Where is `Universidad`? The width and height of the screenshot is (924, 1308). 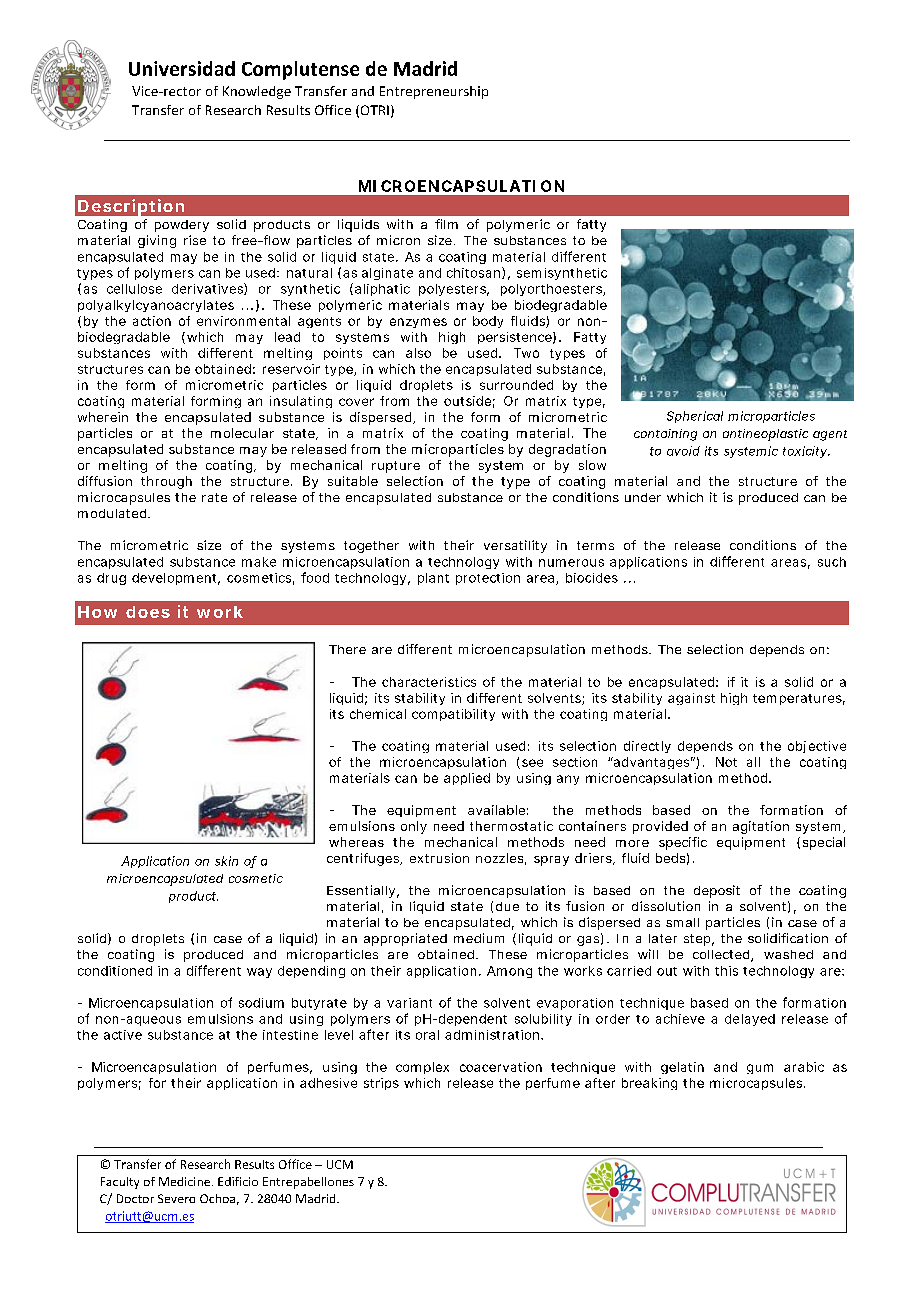 Universidad is located at coordinates (182, 68).
